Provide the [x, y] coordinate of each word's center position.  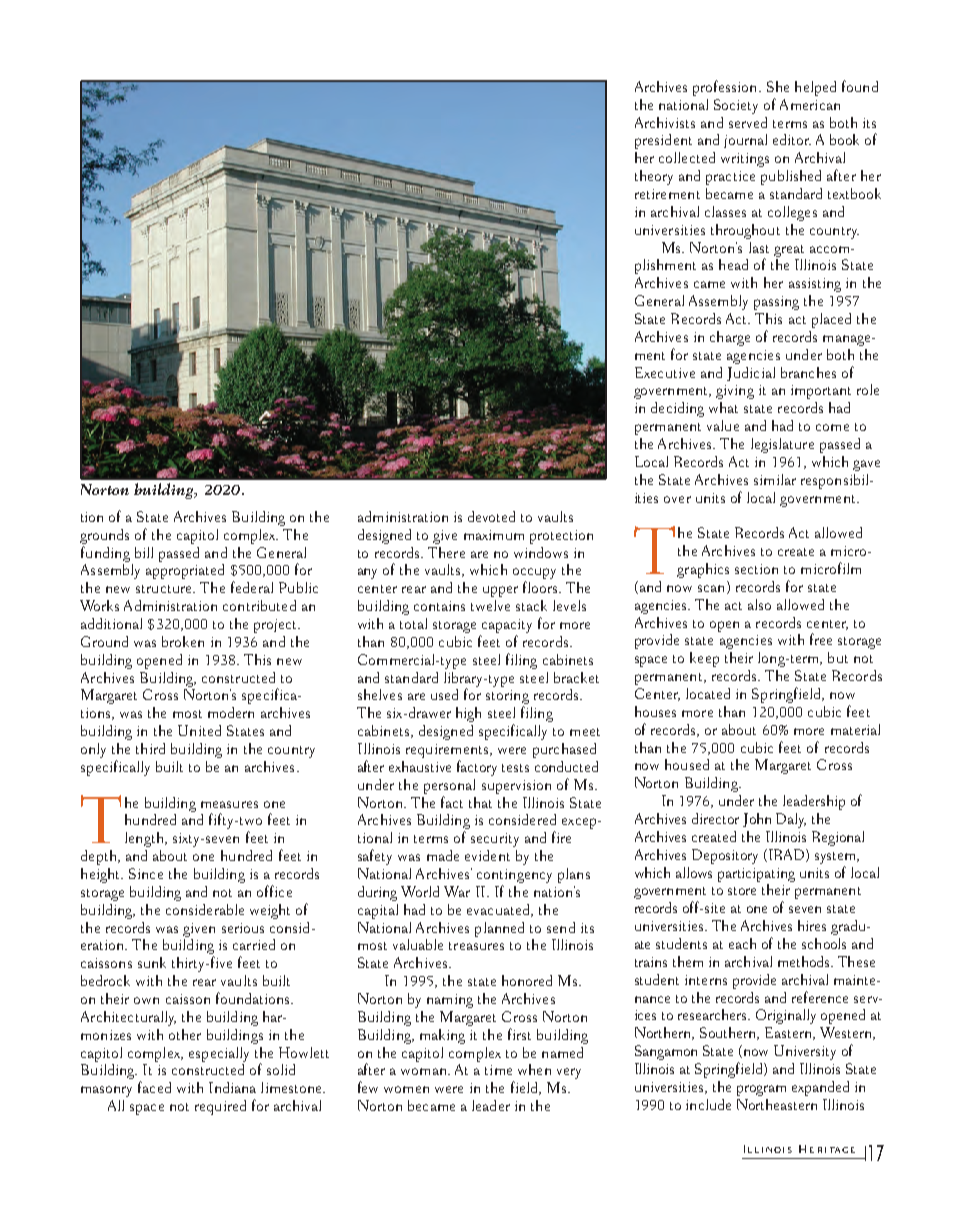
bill [144, 552]
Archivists [665, 122]
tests [515, 768]
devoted [491, 516]
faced [154, 1087]
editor [792, 139]
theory [654, 177]
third [150, 748]
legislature [782, 445]
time [498, 1070]
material [855, 729]
